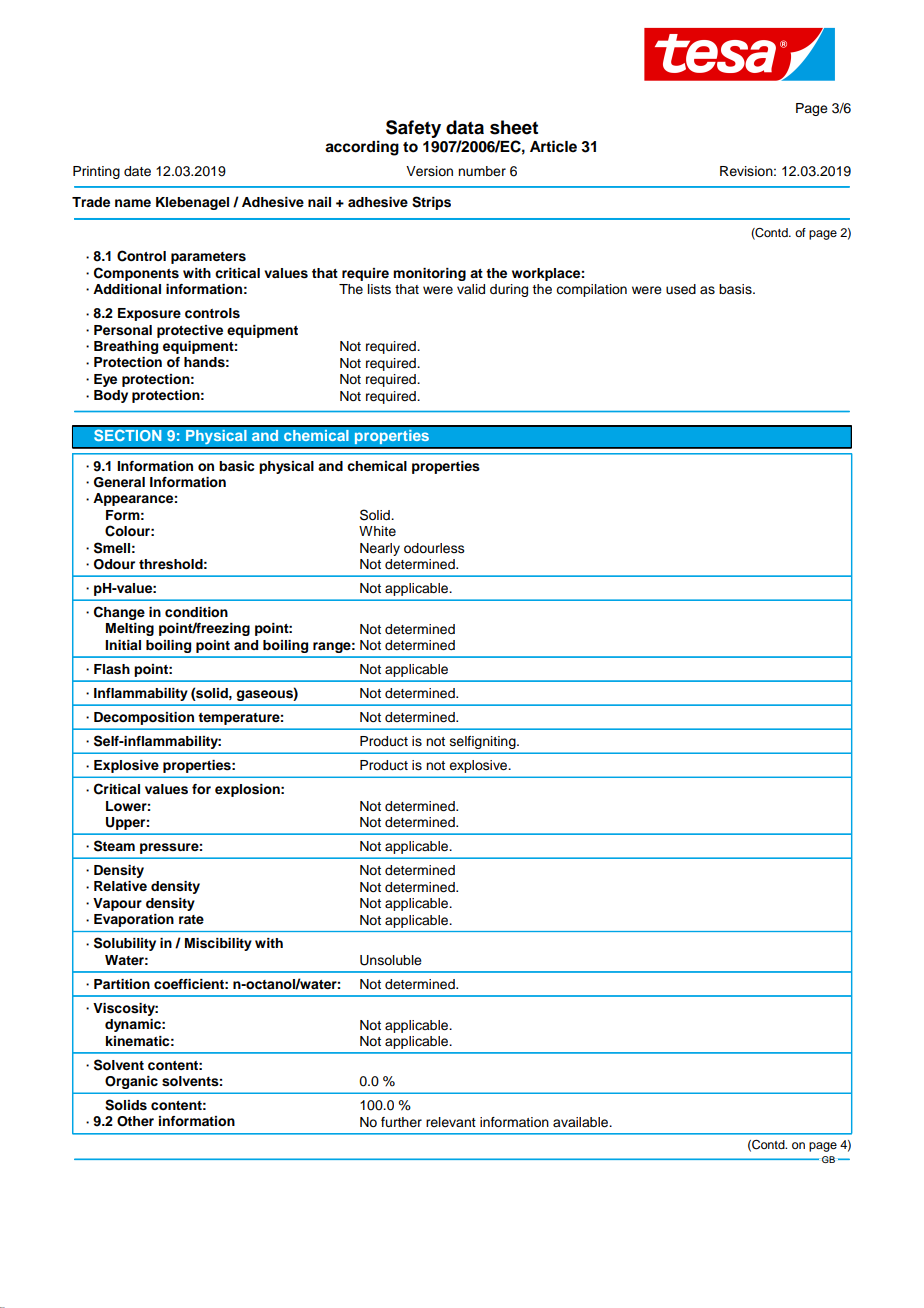 This screenshot has height=1308, width=924. Describe the element at coordinates (196, 612) in the screenshot. I see `condition` at that location.
